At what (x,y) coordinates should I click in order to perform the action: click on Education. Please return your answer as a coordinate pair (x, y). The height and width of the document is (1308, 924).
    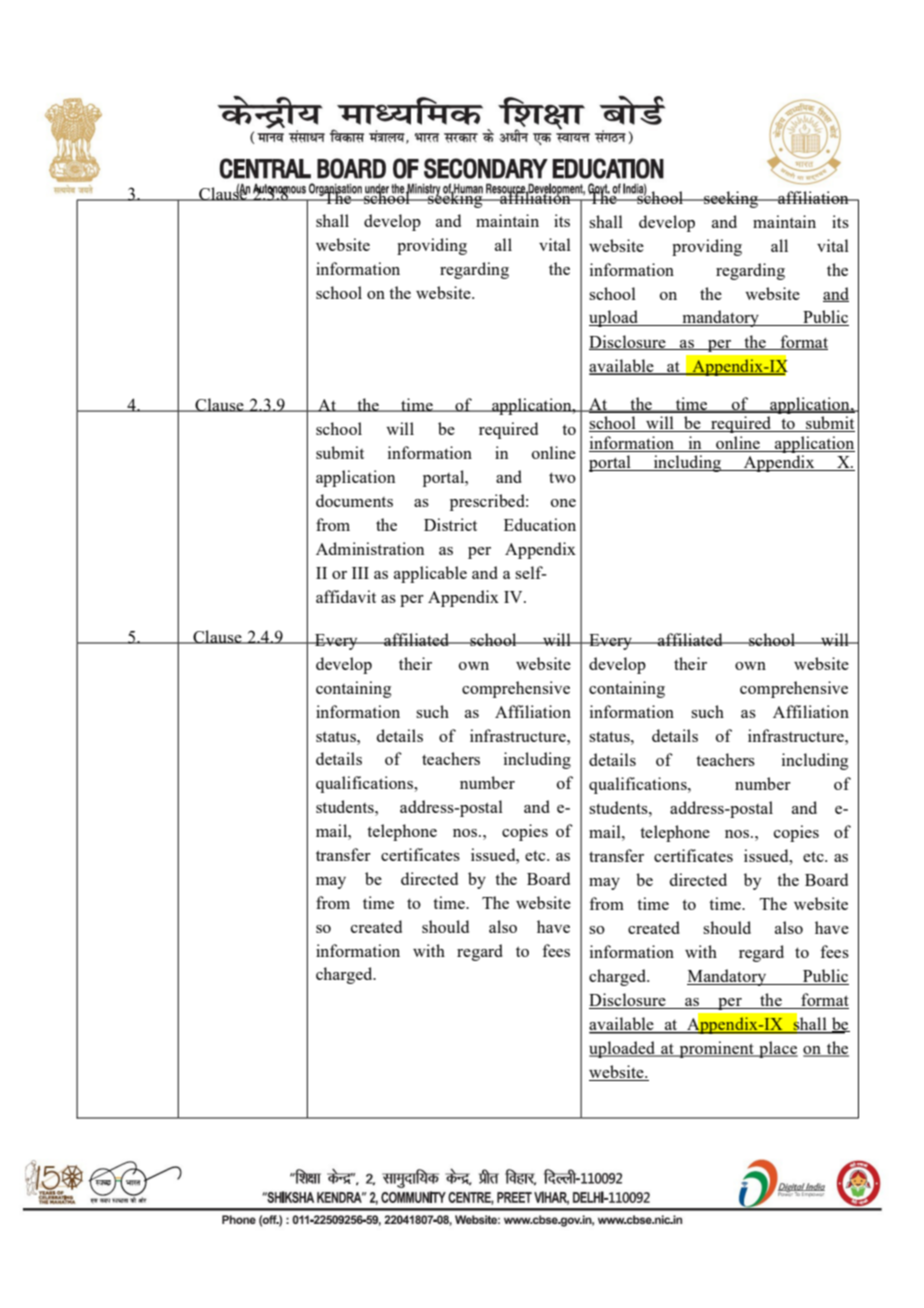
    Looking at the image, I should click on (540, 524).
